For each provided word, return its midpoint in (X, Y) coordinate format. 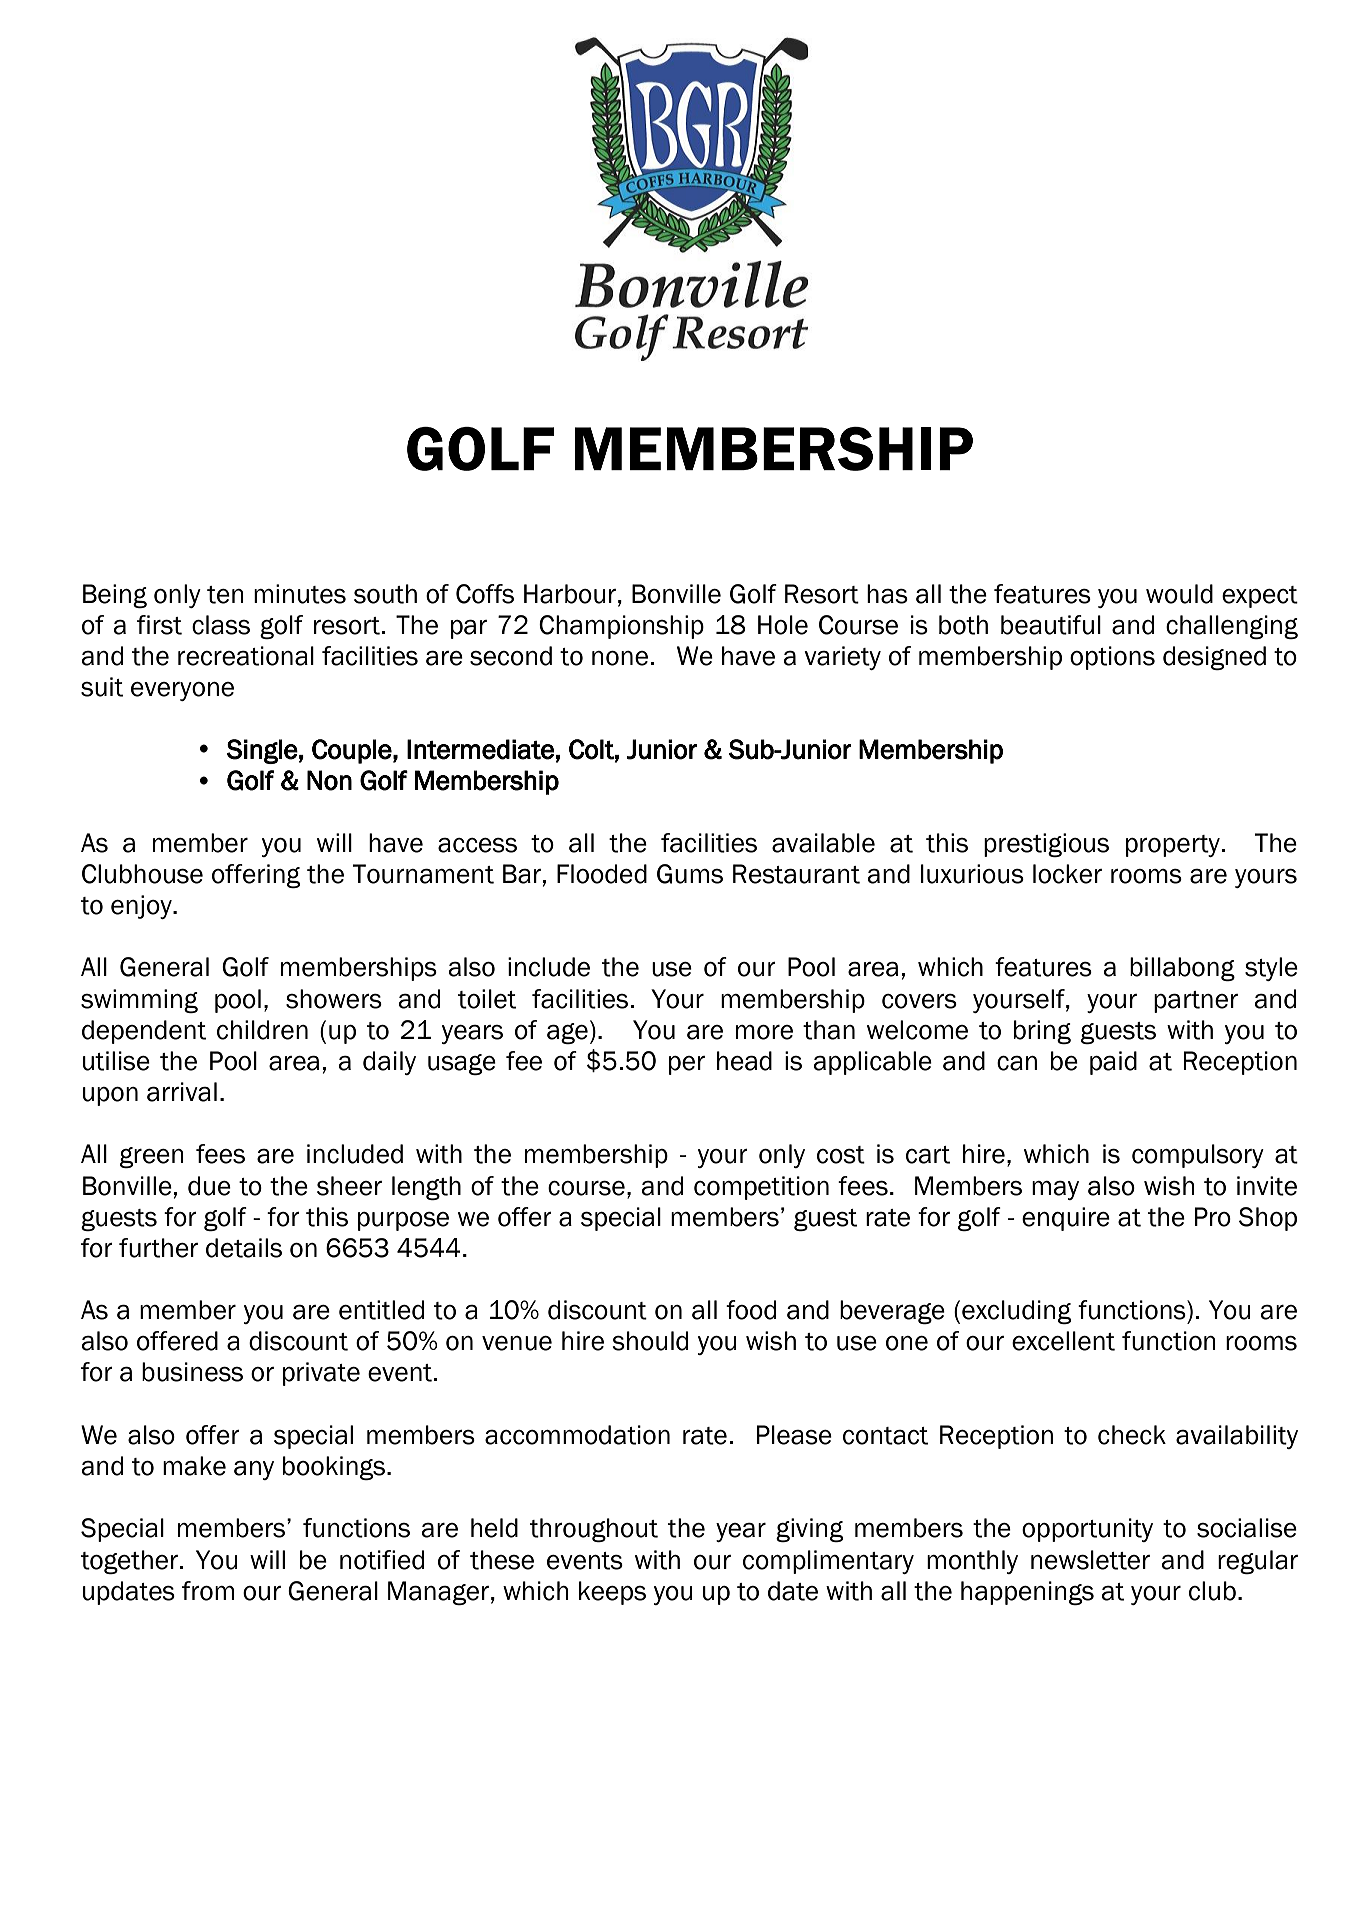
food (751, 1310)
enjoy (142, 907)
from (208, 1591)
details (244, 1248)
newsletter (1090, 1560)
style (1271, 969)
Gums (690, 874)
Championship (621, 627)
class (221, 625)
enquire (1066, 1219)
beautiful (1051, 625)
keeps (612, 1593)
